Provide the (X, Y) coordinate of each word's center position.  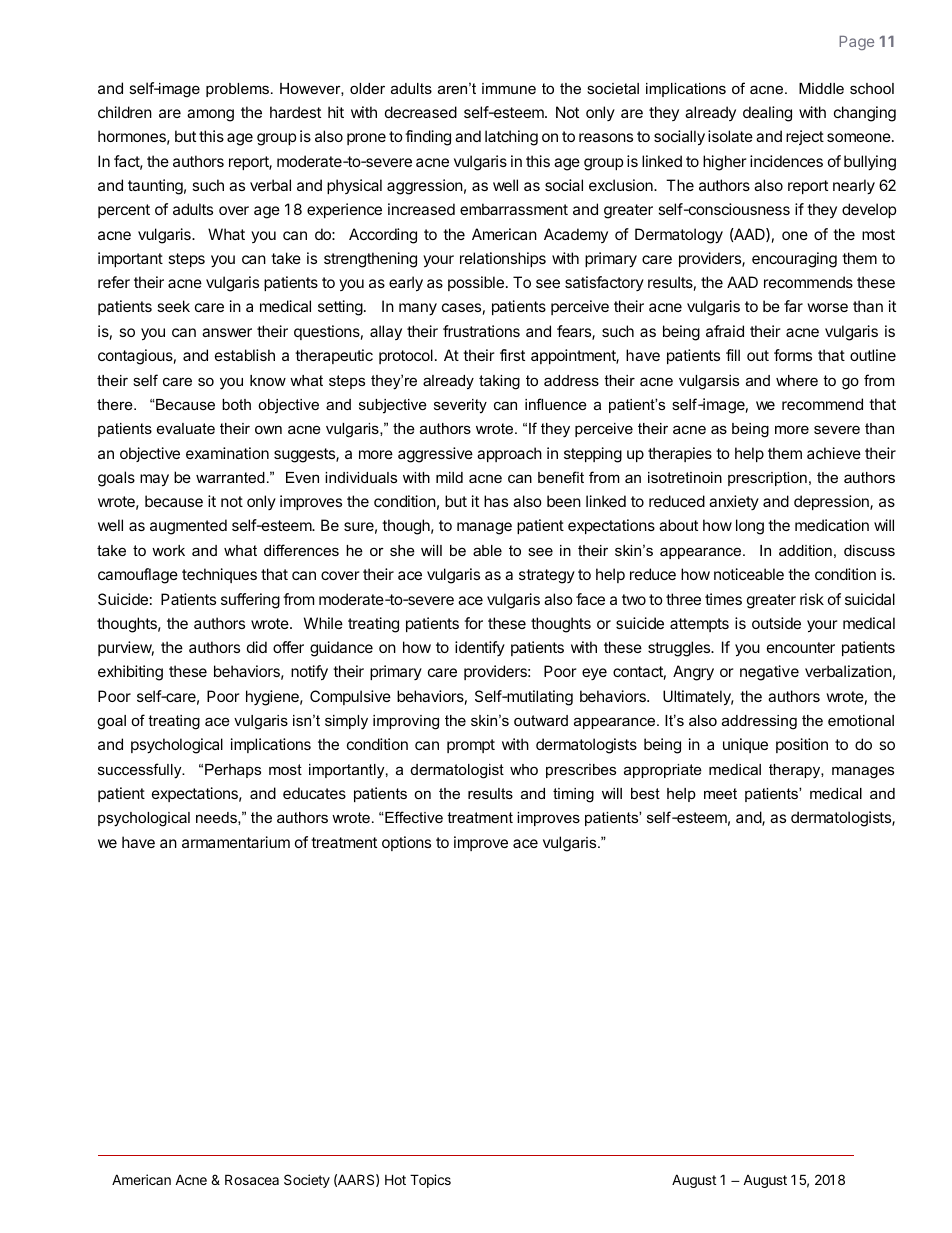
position (802, 745)
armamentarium (236, 842)
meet (720, 793)
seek (173, 306)
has (496, 501)
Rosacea (252, 1179)
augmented (188, 527)
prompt (471, 746)
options (406, 843)
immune (509, 88)
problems (237, 90)
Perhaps (233, 771)
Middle (821, 88)
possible (476, 283)
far (793, 306)
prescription (767, 479)
